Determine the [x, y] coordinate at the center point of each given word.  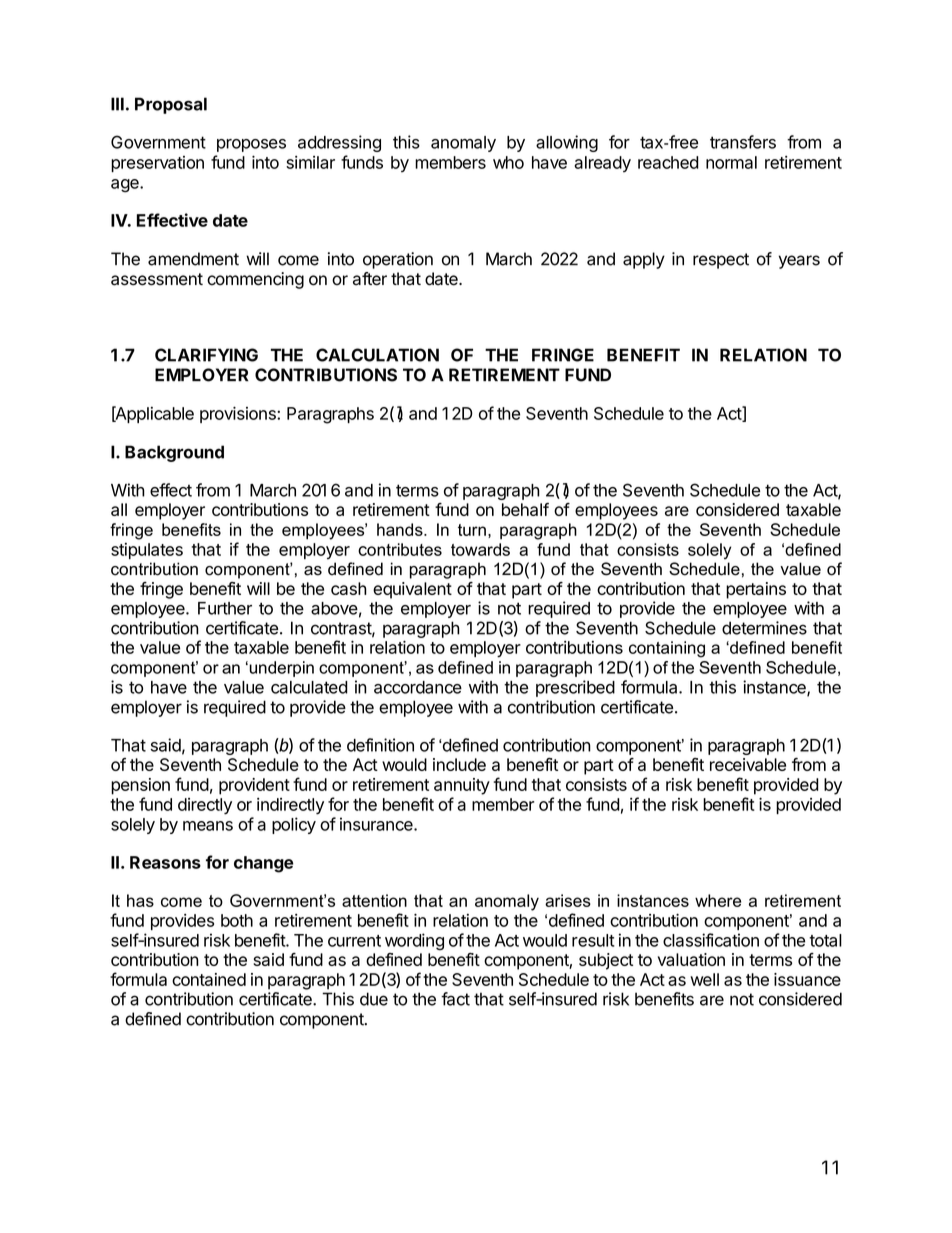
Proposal [171, 105]
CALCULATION [377, 355]
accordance [418, 687]
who [508, 162]
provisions [239, 414]
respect [721, 261]
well [704, 979]
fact [455, 999]
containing [667, 649]
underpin [280, 669]
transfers [743, 142]
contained [209, 979]
